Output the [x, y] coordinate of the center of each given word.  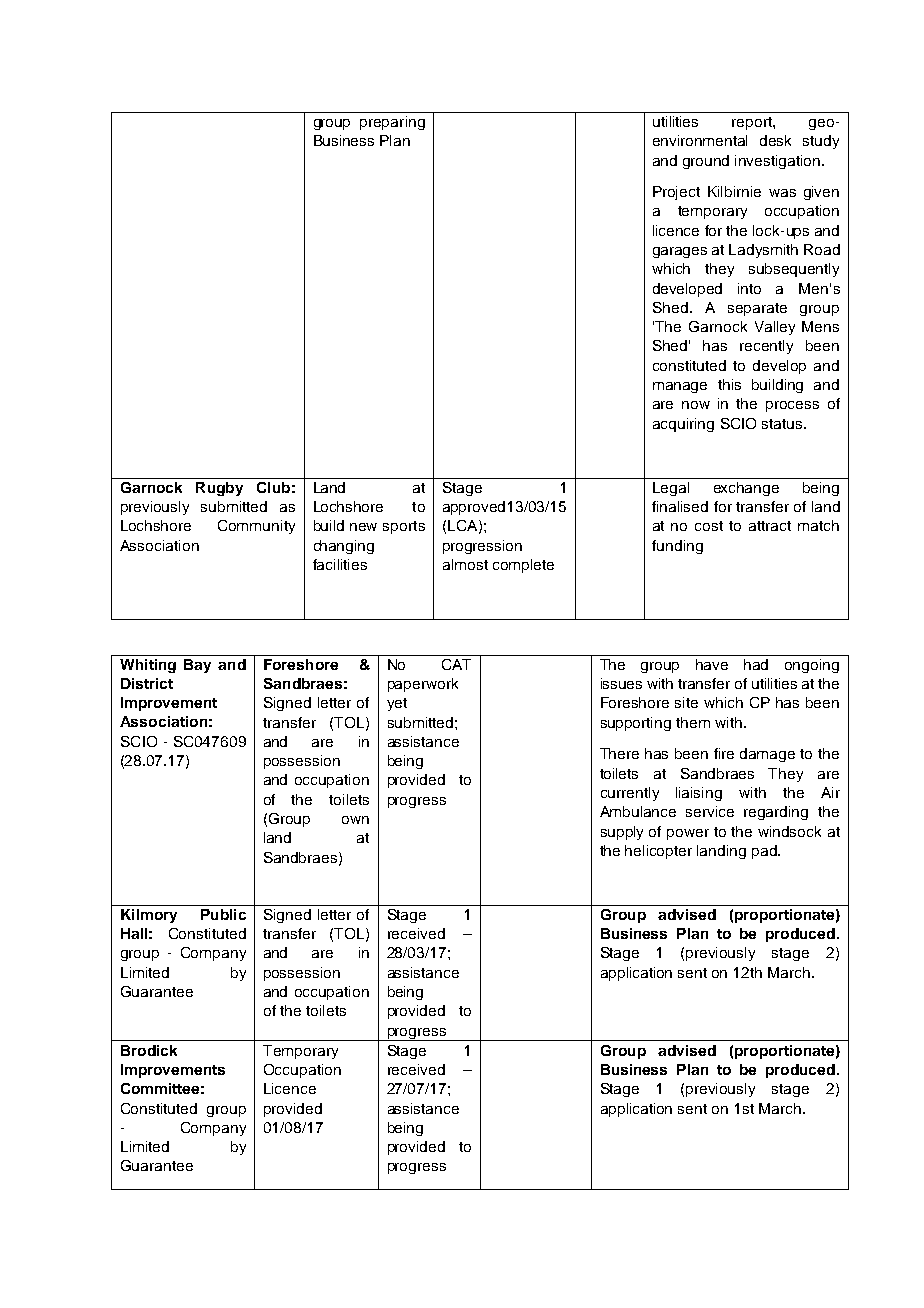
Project [676, 193]
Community [256, 527]
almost [465, 564]
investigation [779, 162]
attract [770, 526]
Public [223, 914]
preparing [392, 123]
